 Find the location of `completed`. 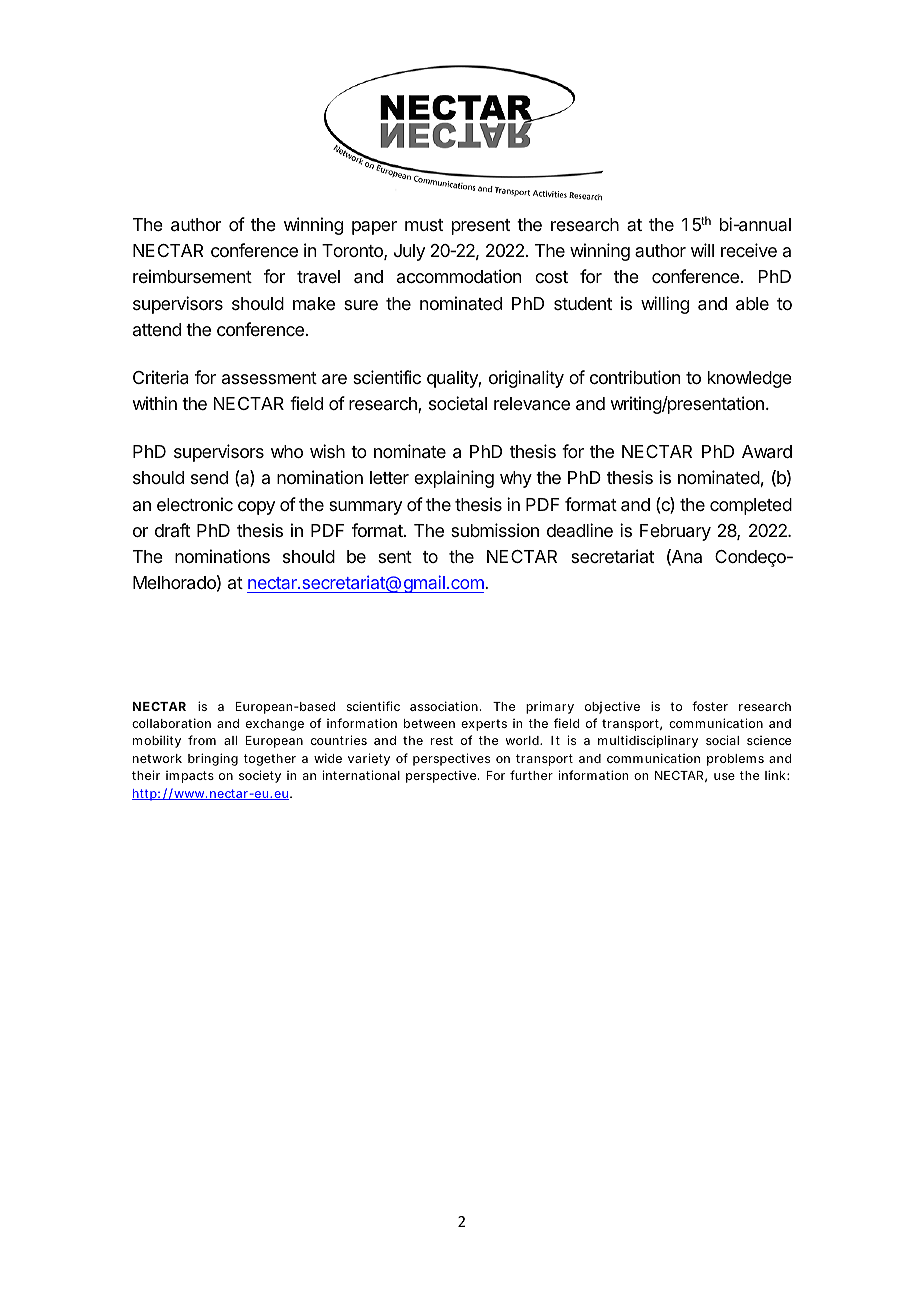

completed is located at coordinates (751, 506).
